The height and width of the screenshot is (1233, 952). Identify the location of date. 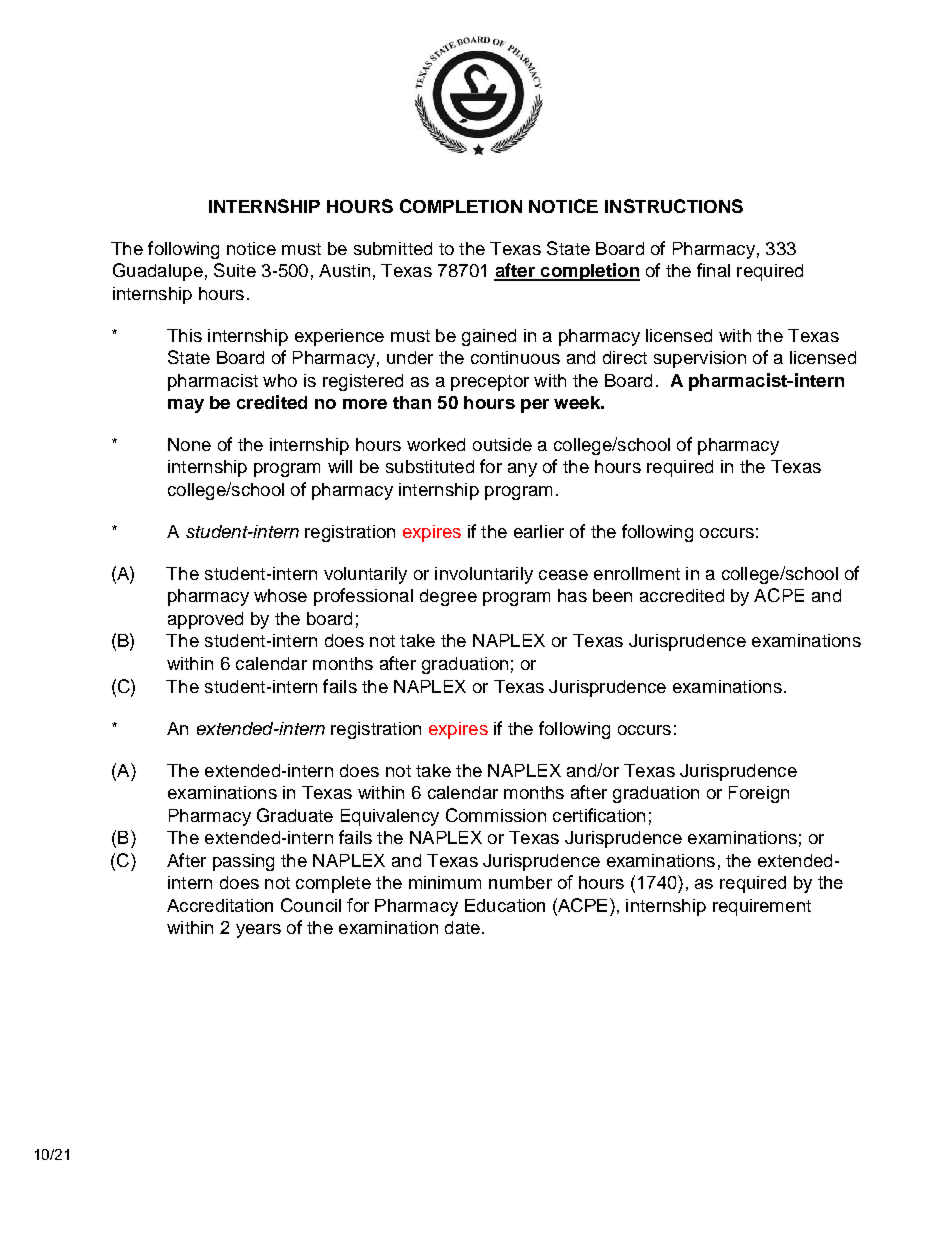
(462, 927).
